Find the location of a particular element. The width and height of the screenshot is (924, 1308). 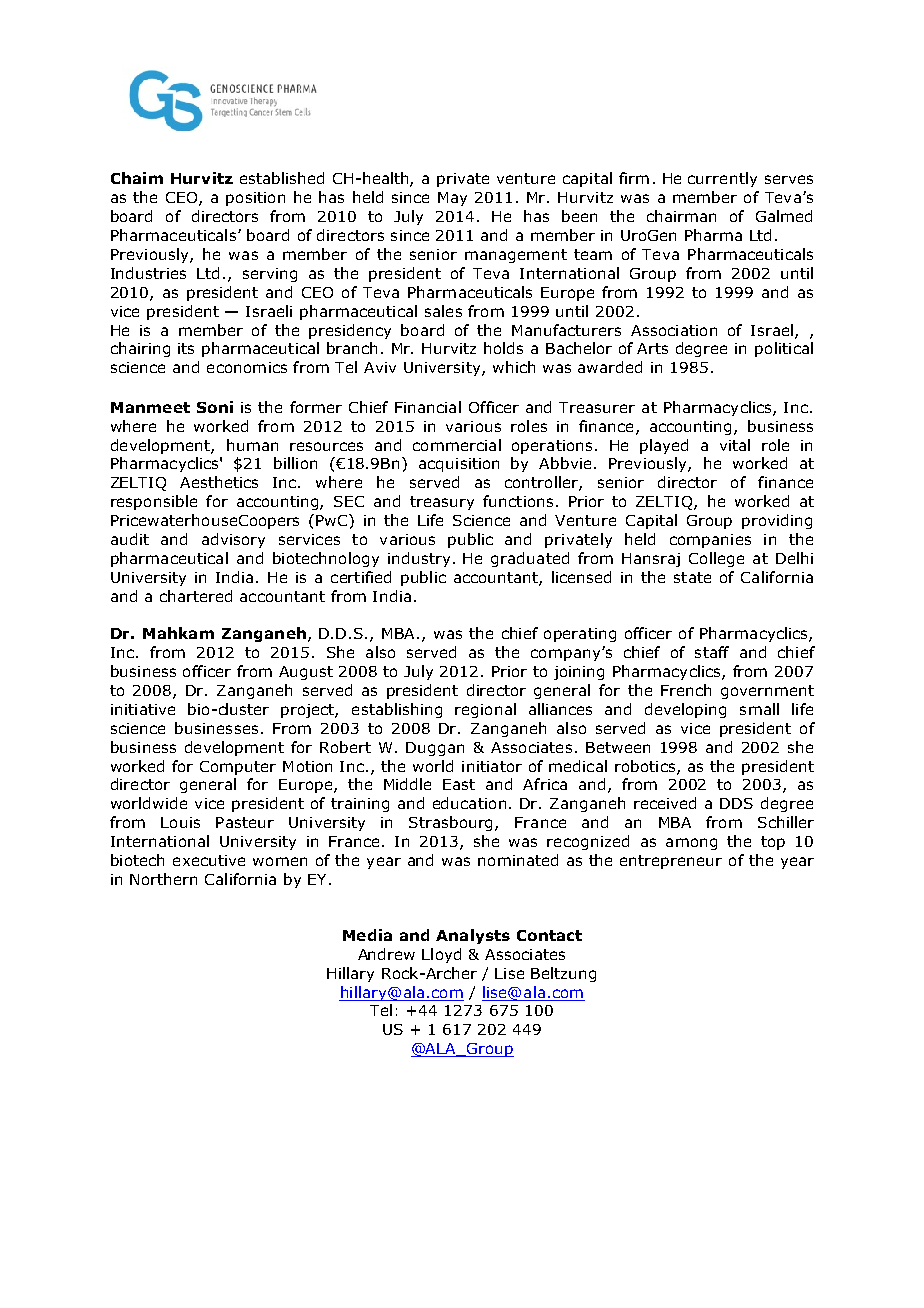

Financial is located at coordinates (428, 407).
